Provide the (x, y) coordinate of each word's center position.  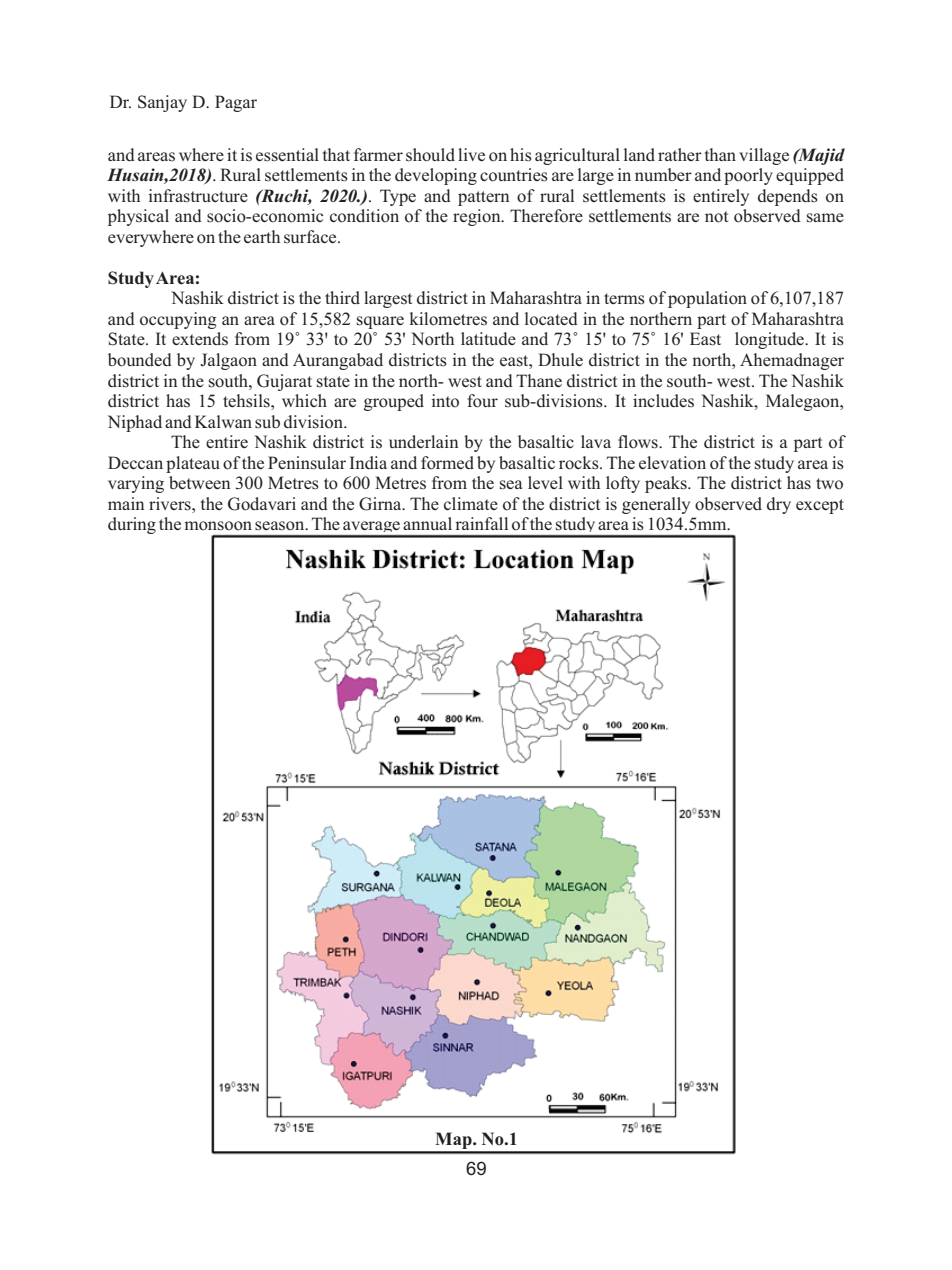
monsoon (218, 526)
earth (262, 236)
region (478, 217)
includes (663, 401)
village (764, 156)
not (716, 217)
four (482, 401)
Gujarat (284, 382)
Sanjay (162, 103)
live (471, 154)
